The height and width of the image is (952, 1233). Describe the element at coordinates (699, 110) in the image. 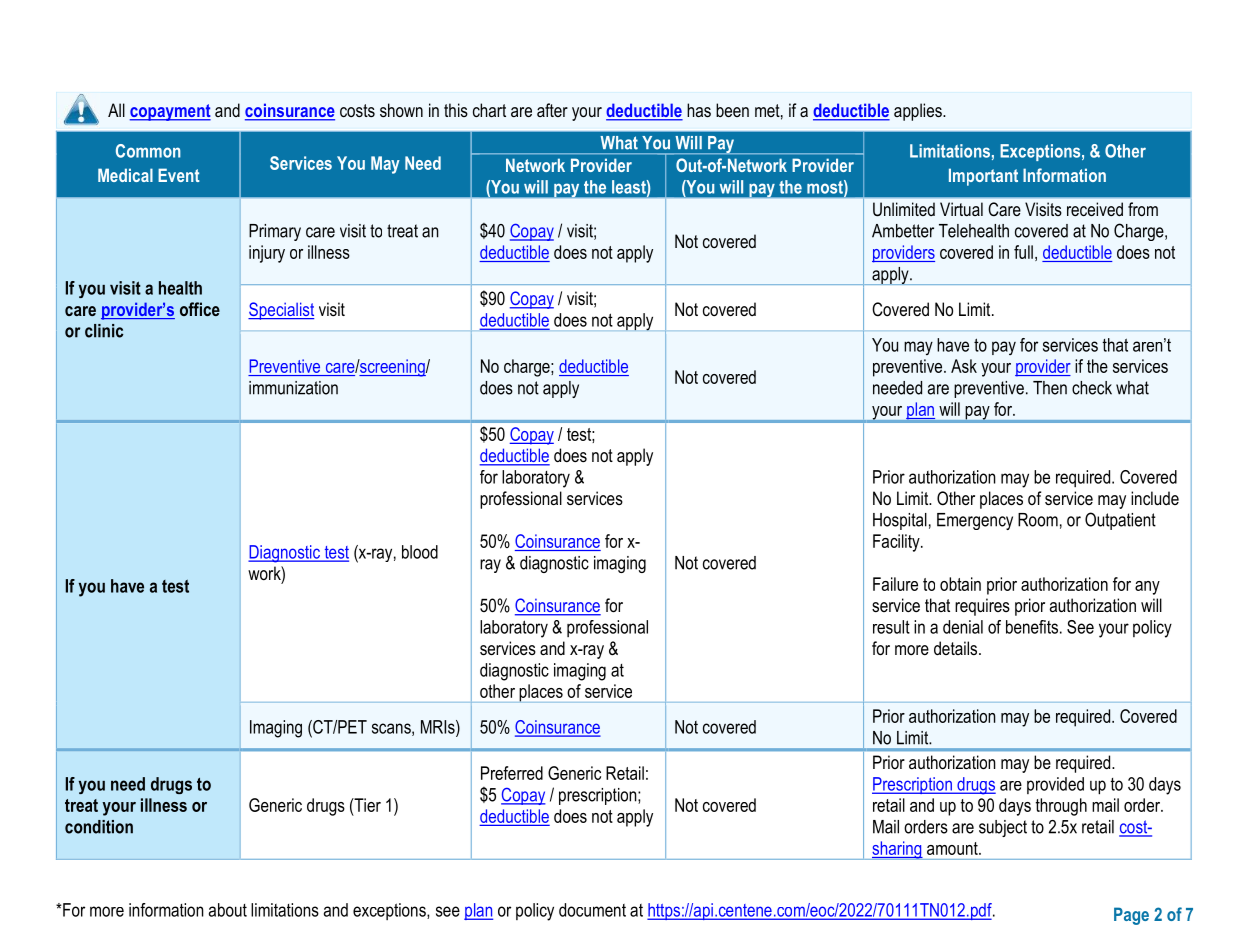

I see `has` at that location.
